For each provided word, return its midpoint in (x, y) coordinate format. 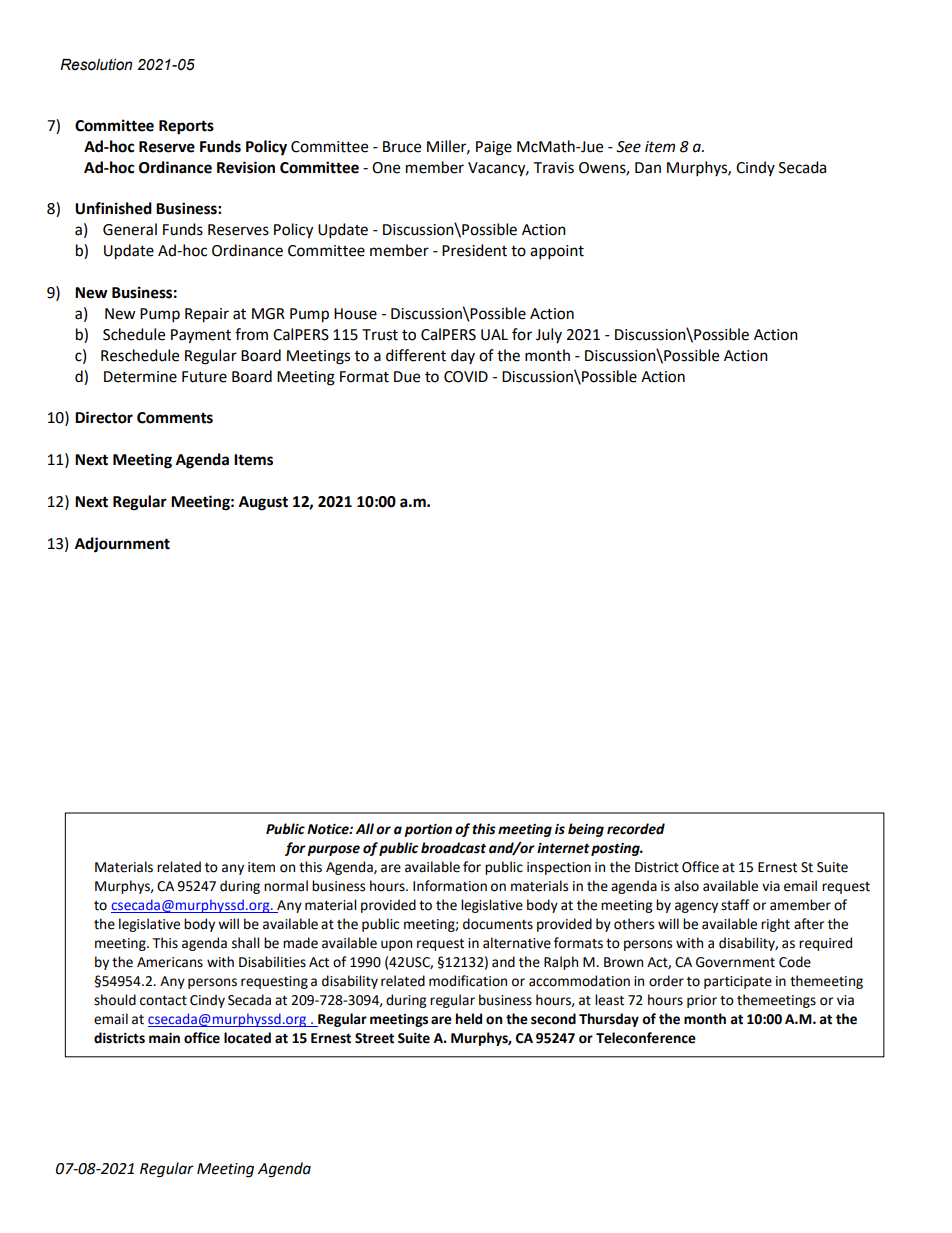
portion (428, 830)
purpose (333, 850)
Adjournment (122, 545)
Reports (186, 127)
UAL (494, 335)
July (549, 335)
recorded (636, 829)
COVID (466, 377)
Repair (207, 315)
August (263, 503)
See (628, 147)
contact (163, 1001)
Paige (494, 148)
